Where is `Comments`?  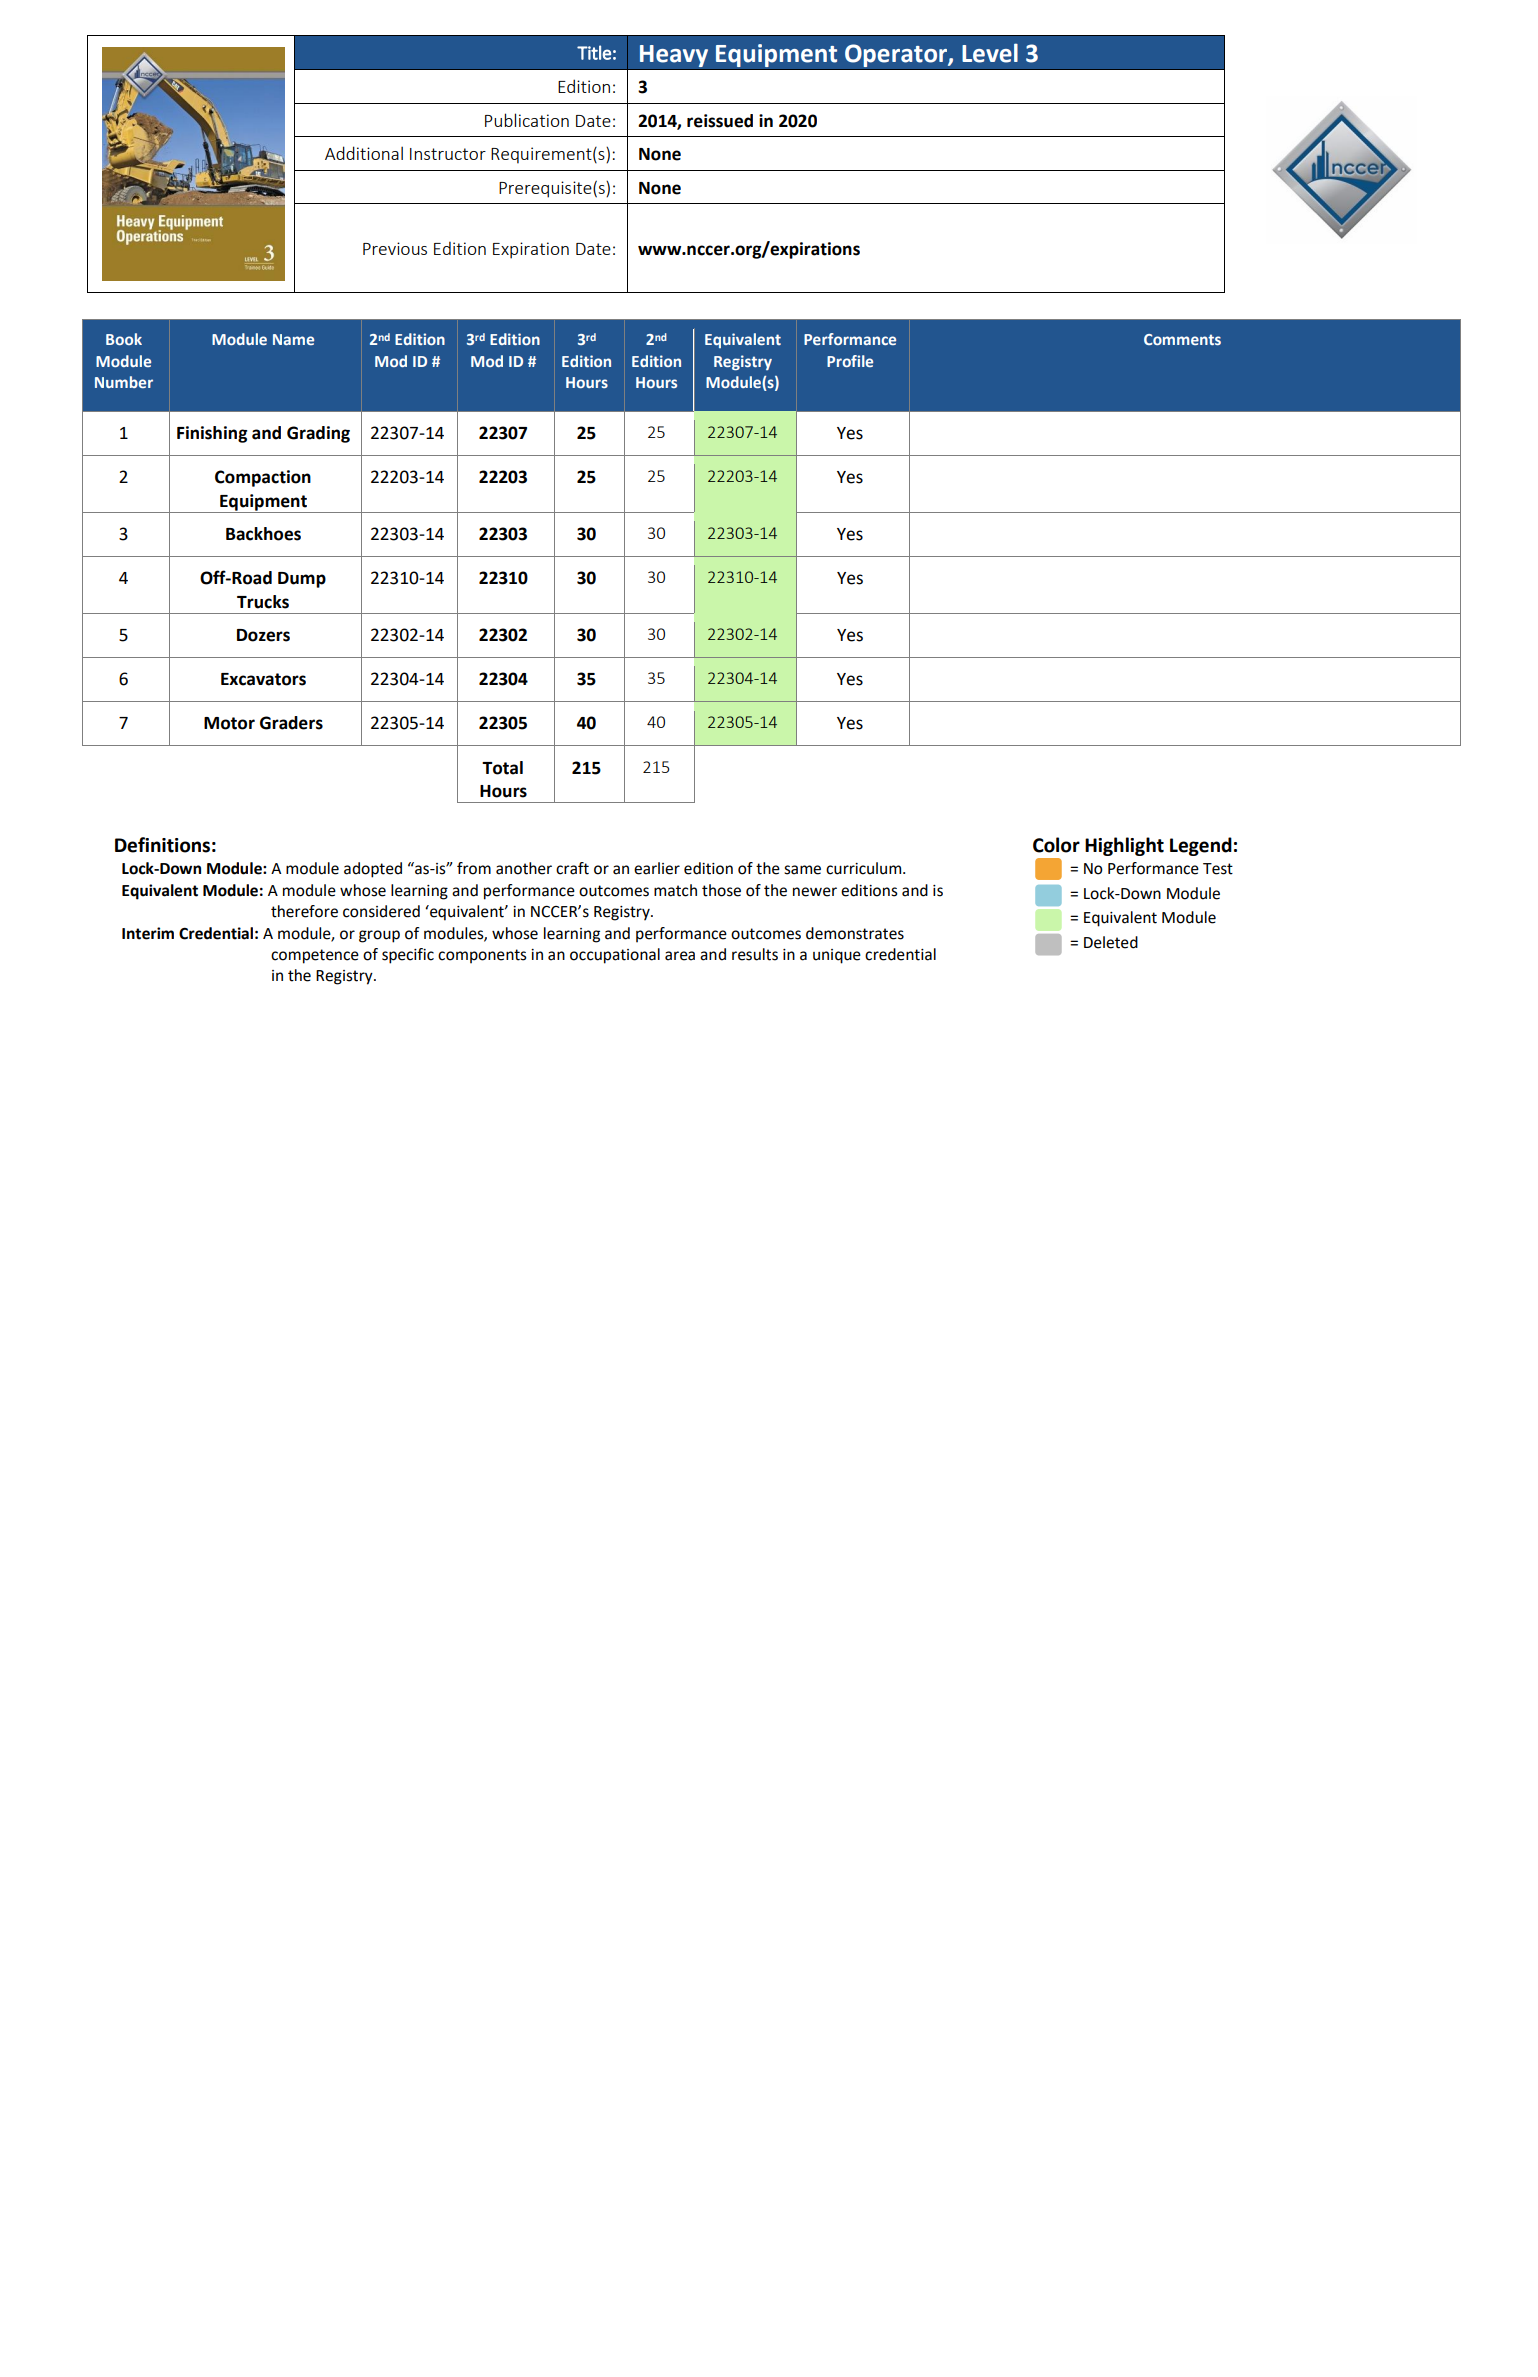 Comments is located at coordinates (1182, 339).
